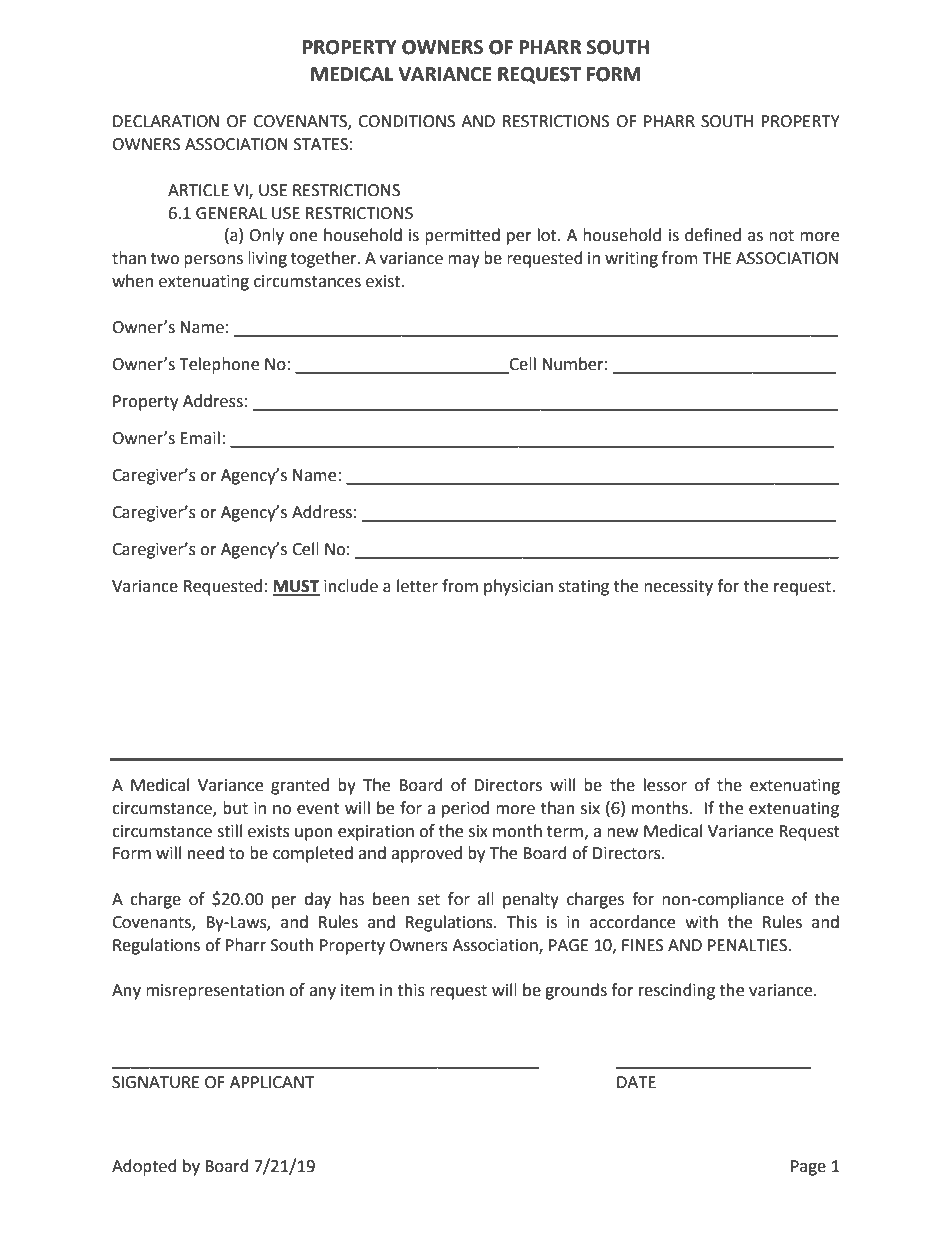 This screenshot has height=1233, width=952. Describe the element at coordinates (296, 587) in the screenshot. I see `MUST` at that location.
